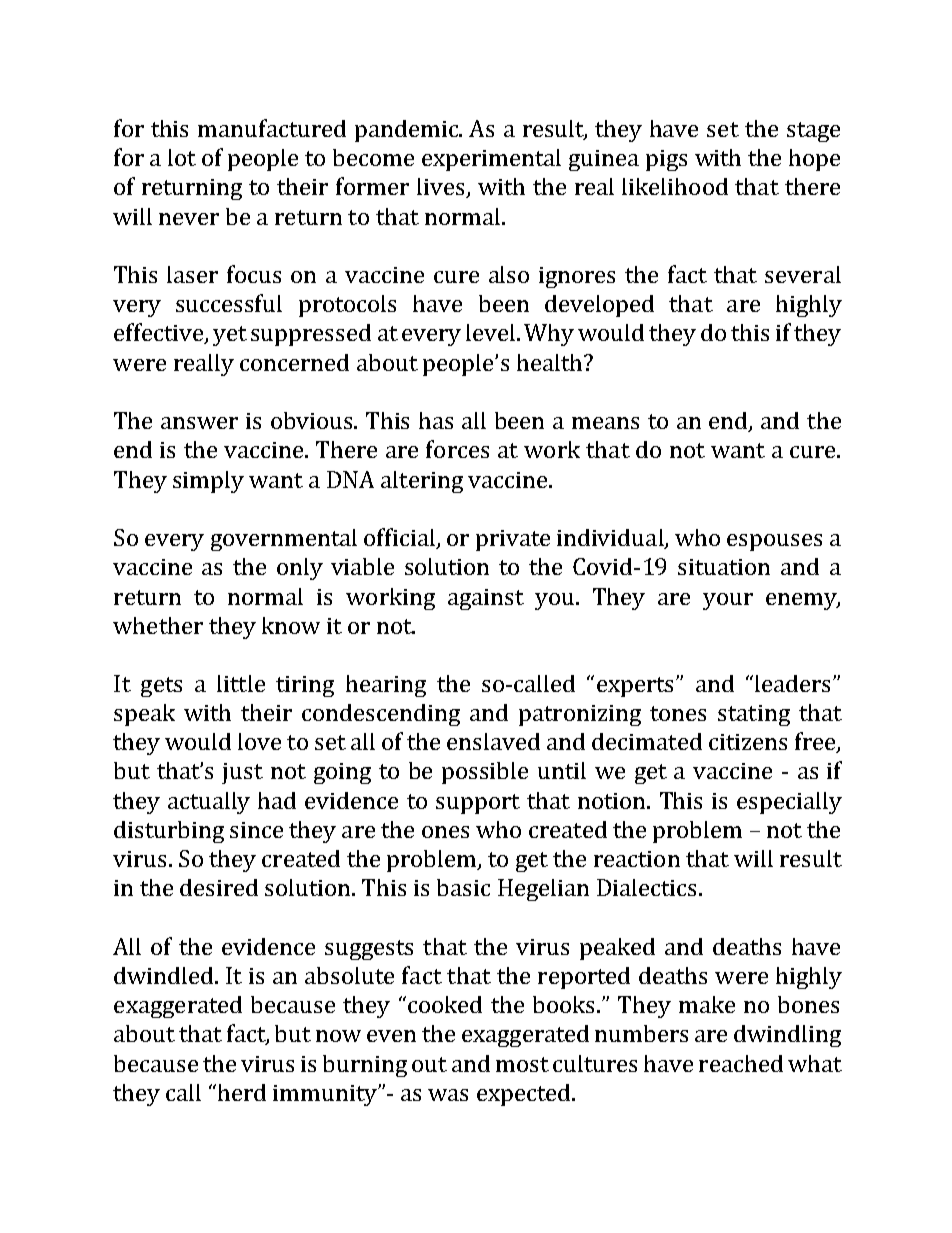 This image has height=1233, width=952. I want to click on support, so click(478, 804).
